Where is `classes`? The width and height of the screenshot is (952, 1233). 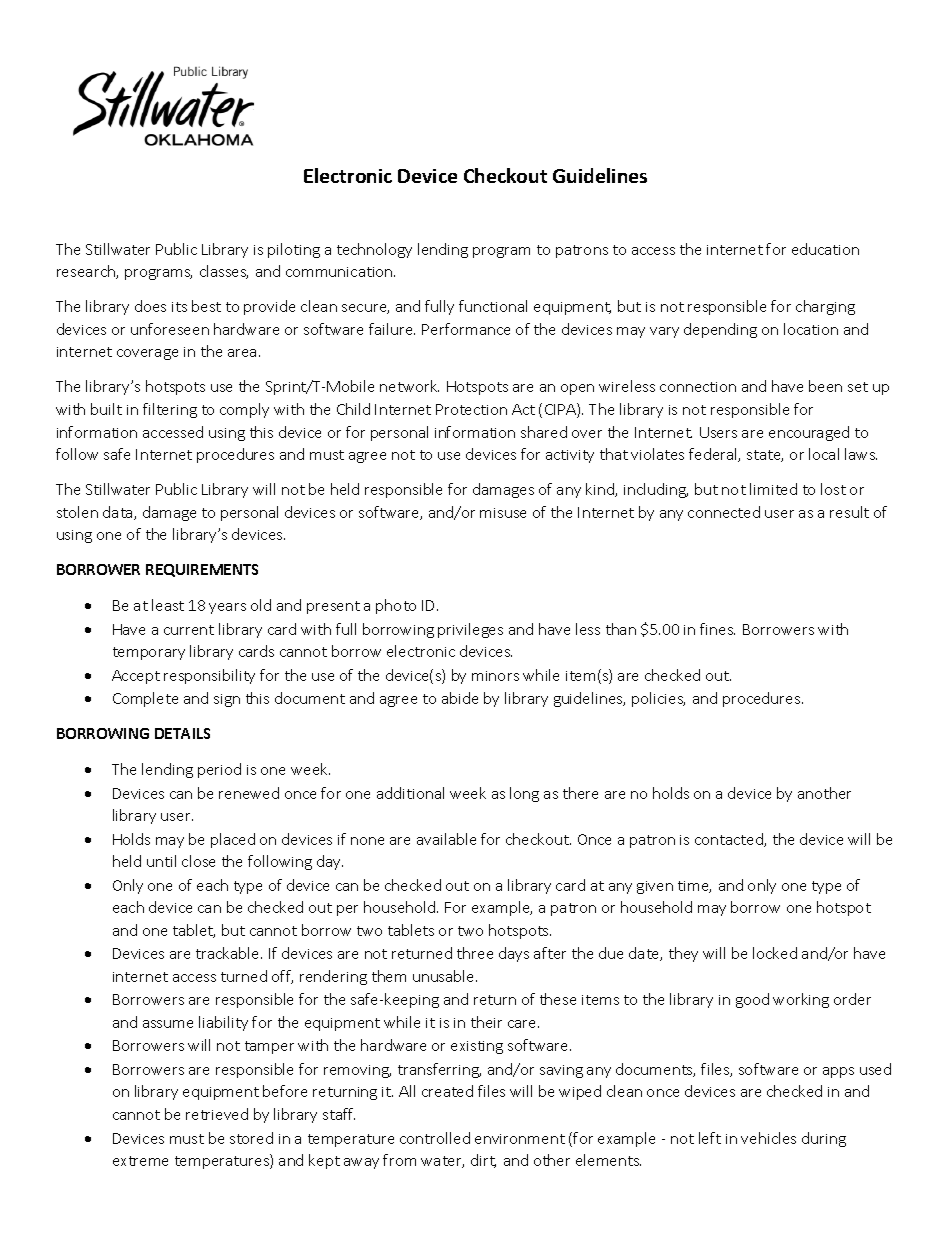
classes is located at coordinates (224, 272).
